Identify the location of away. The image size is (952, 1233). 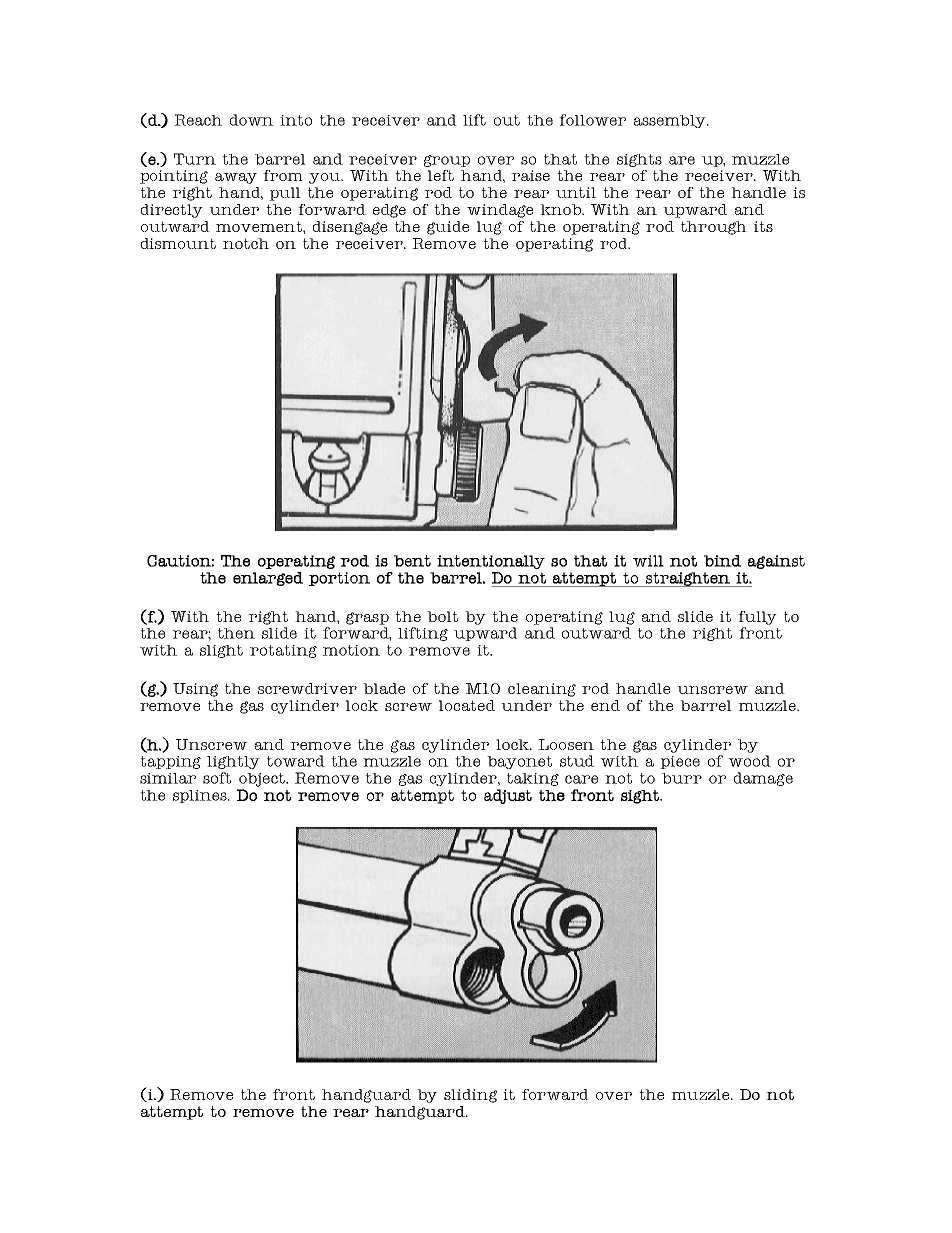
(236, 178).
